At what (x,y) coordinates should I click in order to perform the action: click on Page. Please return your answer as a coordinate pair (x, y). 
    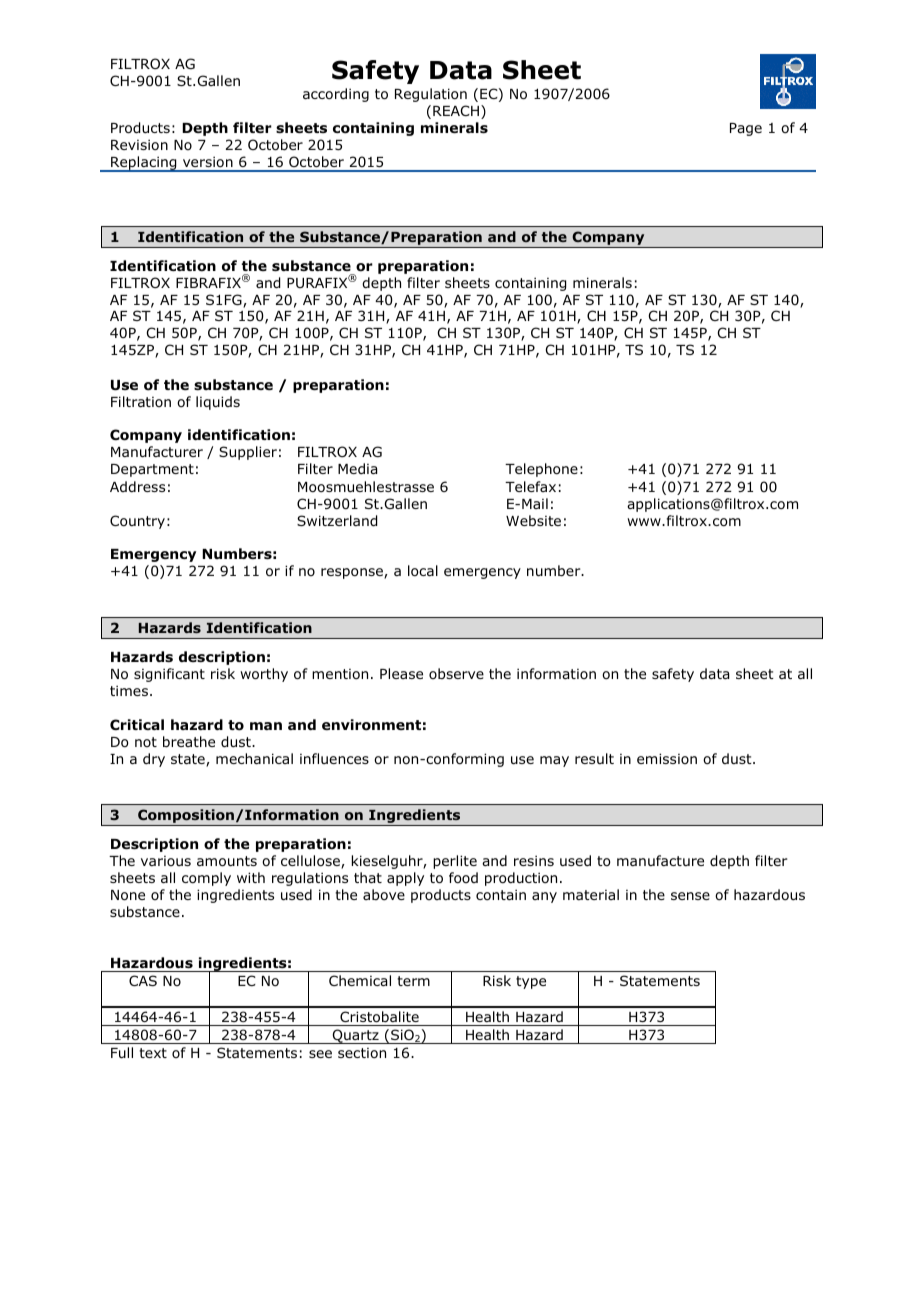
    Looking at the image, I should click on (746, 129).
